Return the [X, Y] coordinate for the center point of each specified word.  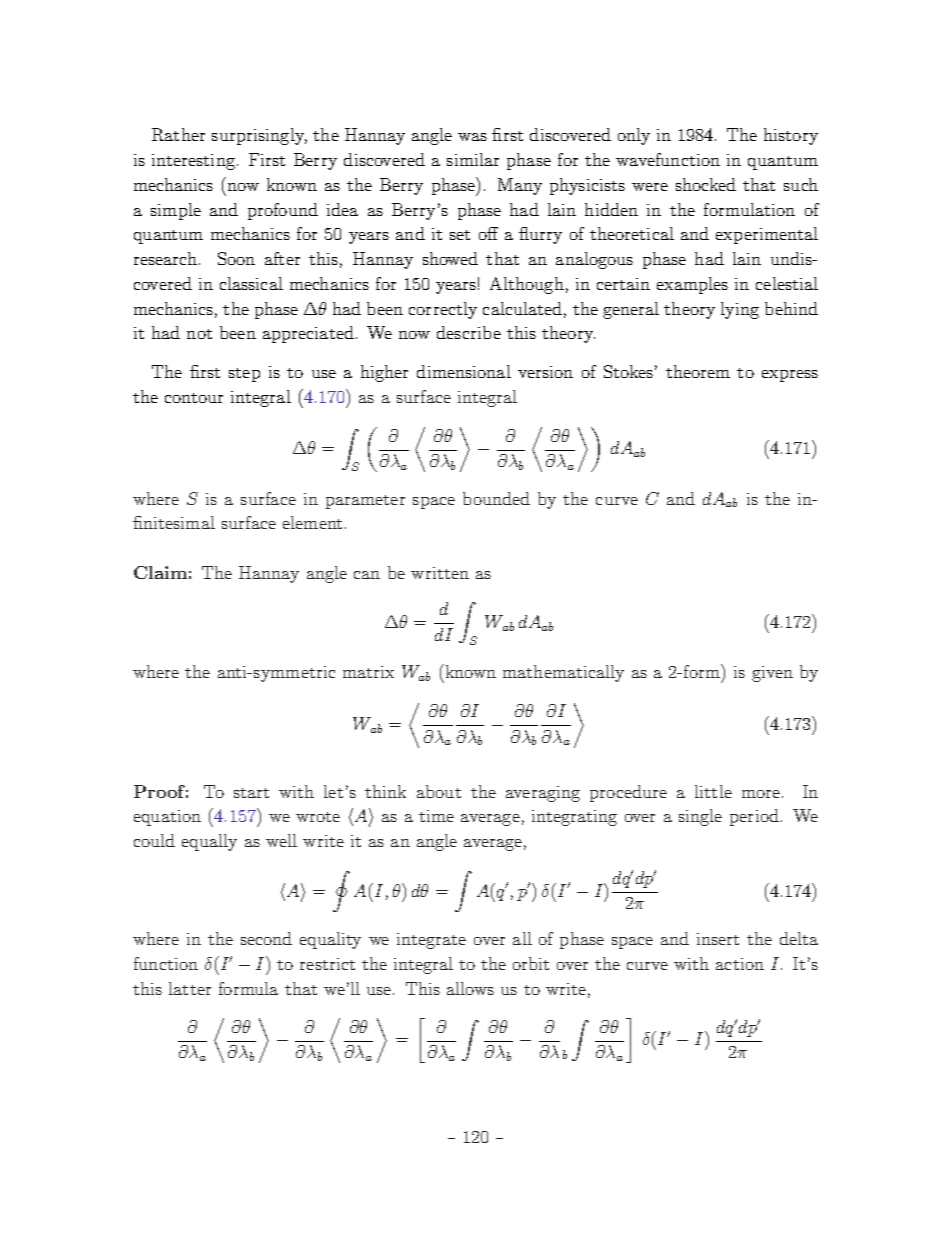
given [772, 674]
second [266, 938]
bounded [496, 498]
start [251, 793]
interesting [193, 162]
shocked [706, 184]
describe [469, 332]
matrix [368, 672]
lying [740, 310]
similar [473, 159]
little [713, 791]
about [439, 791]
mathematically [563, 673]
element [312, 522]
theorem [698, 371]
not [199, 334]
